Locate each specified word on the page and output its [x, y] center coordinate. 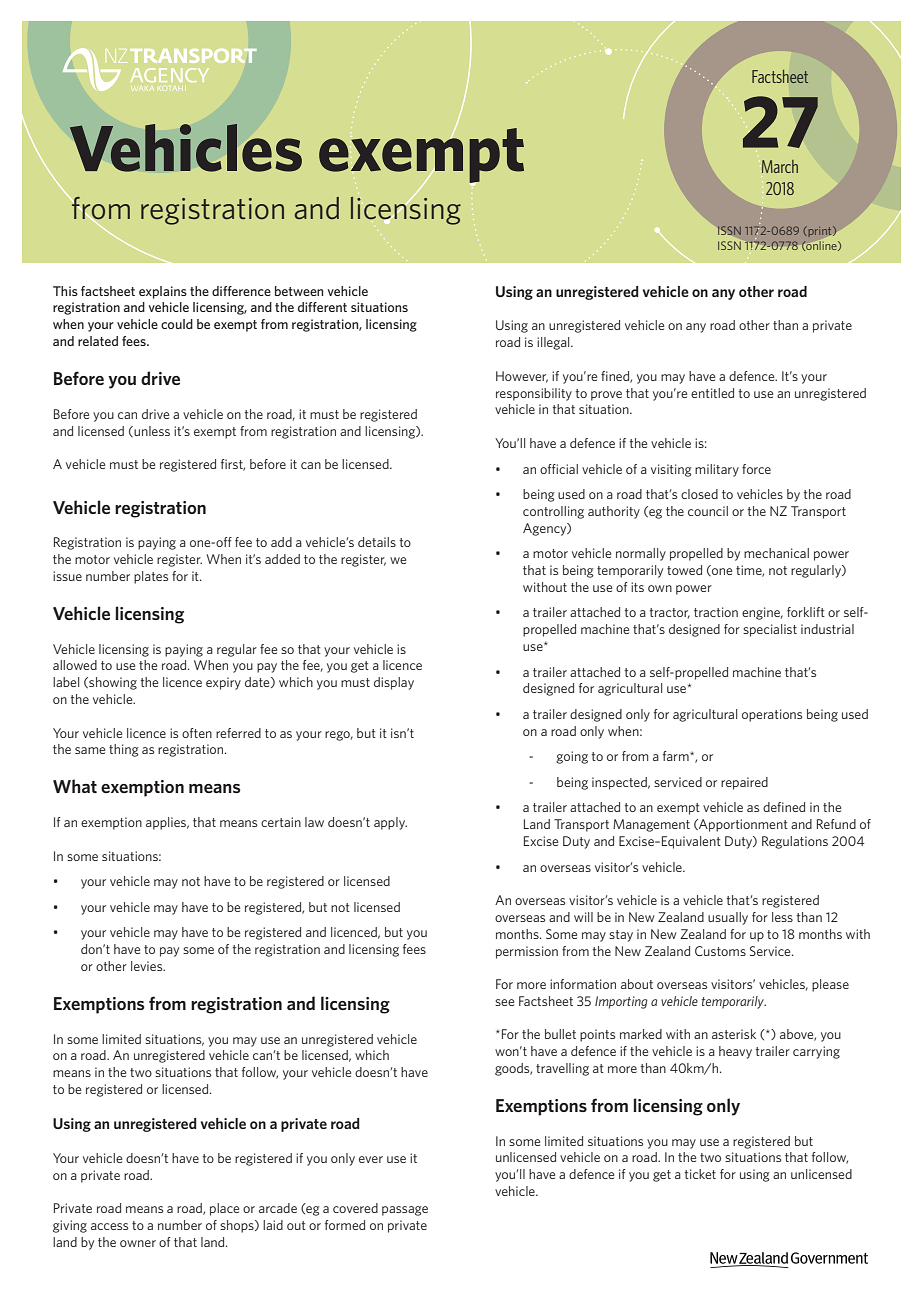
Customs [720, 951]
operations [772, 715]
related [98, 341]
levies [148, 966]
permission [527, 952]
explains [163, 292]
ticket [700, 1174]
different [322, 307]
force [756, 469]
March [779, 166]
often [197, 733]
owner [138, 1243]
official [559, 469]
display [394, 683]
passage [405, 1211]
